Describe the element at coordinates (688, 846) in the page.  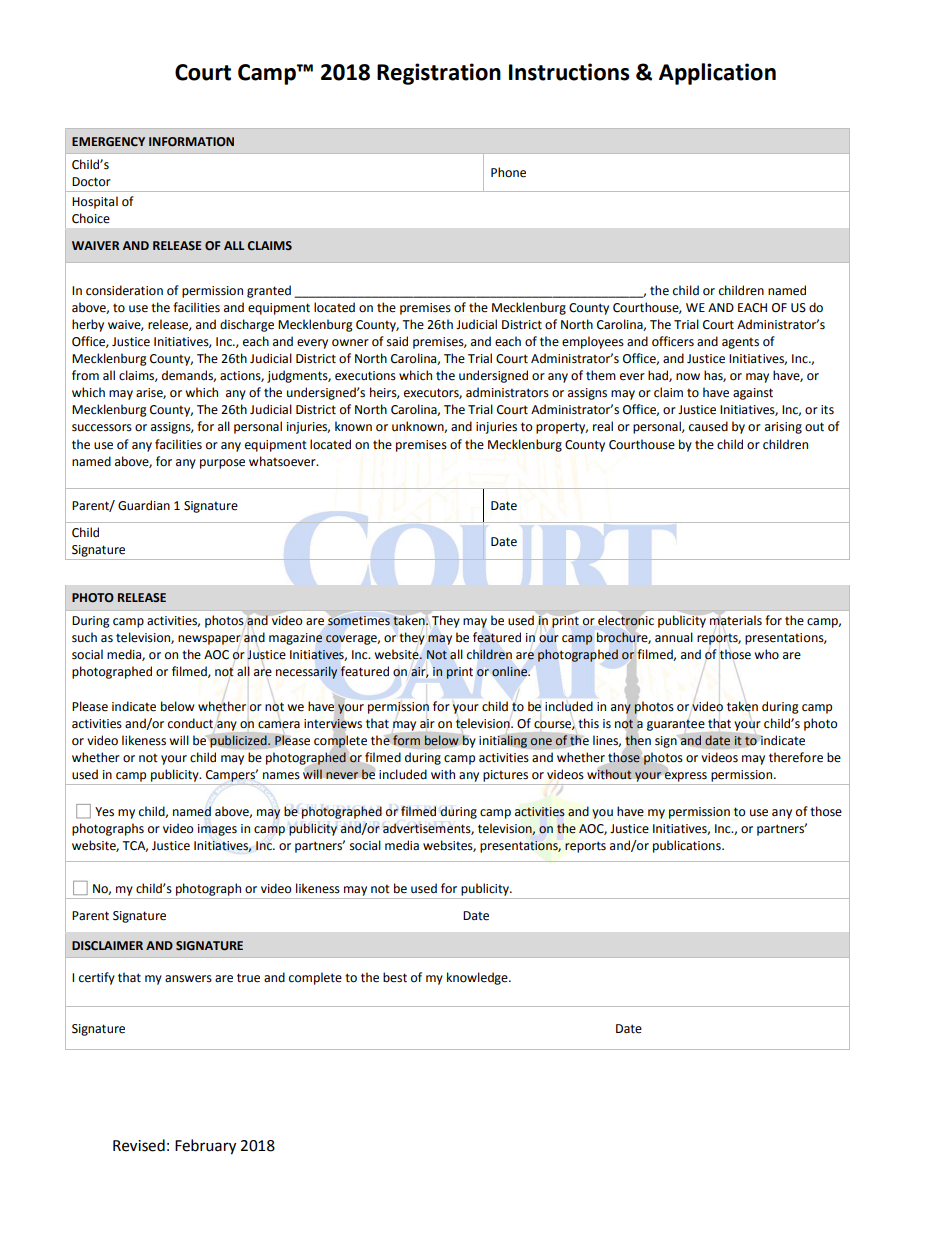
I see `publications` at that location.
